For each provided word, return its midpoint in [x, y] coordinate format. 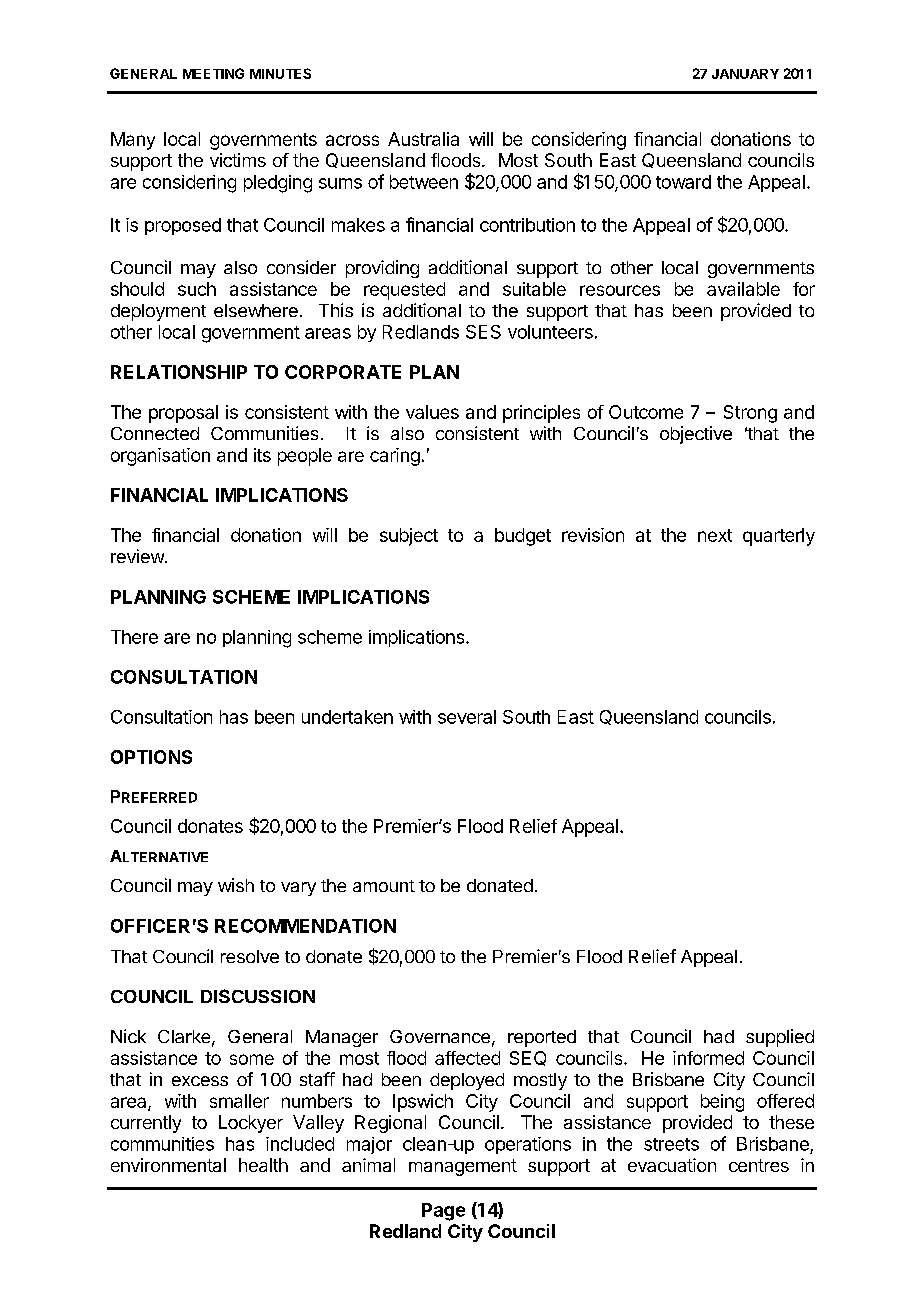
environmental [168, 1165]
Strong [750, 414]
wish [236, 885]
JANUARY [745, 74]
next [715, 535]
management [463, 1167]
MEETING [213, 73]
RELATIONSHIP [179, 372]
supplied [780, 1038]
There [134, 637]
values [432, 412]
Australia [423, 139]
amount [384, 886]
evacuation [672, 1165]
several [467, 717]
